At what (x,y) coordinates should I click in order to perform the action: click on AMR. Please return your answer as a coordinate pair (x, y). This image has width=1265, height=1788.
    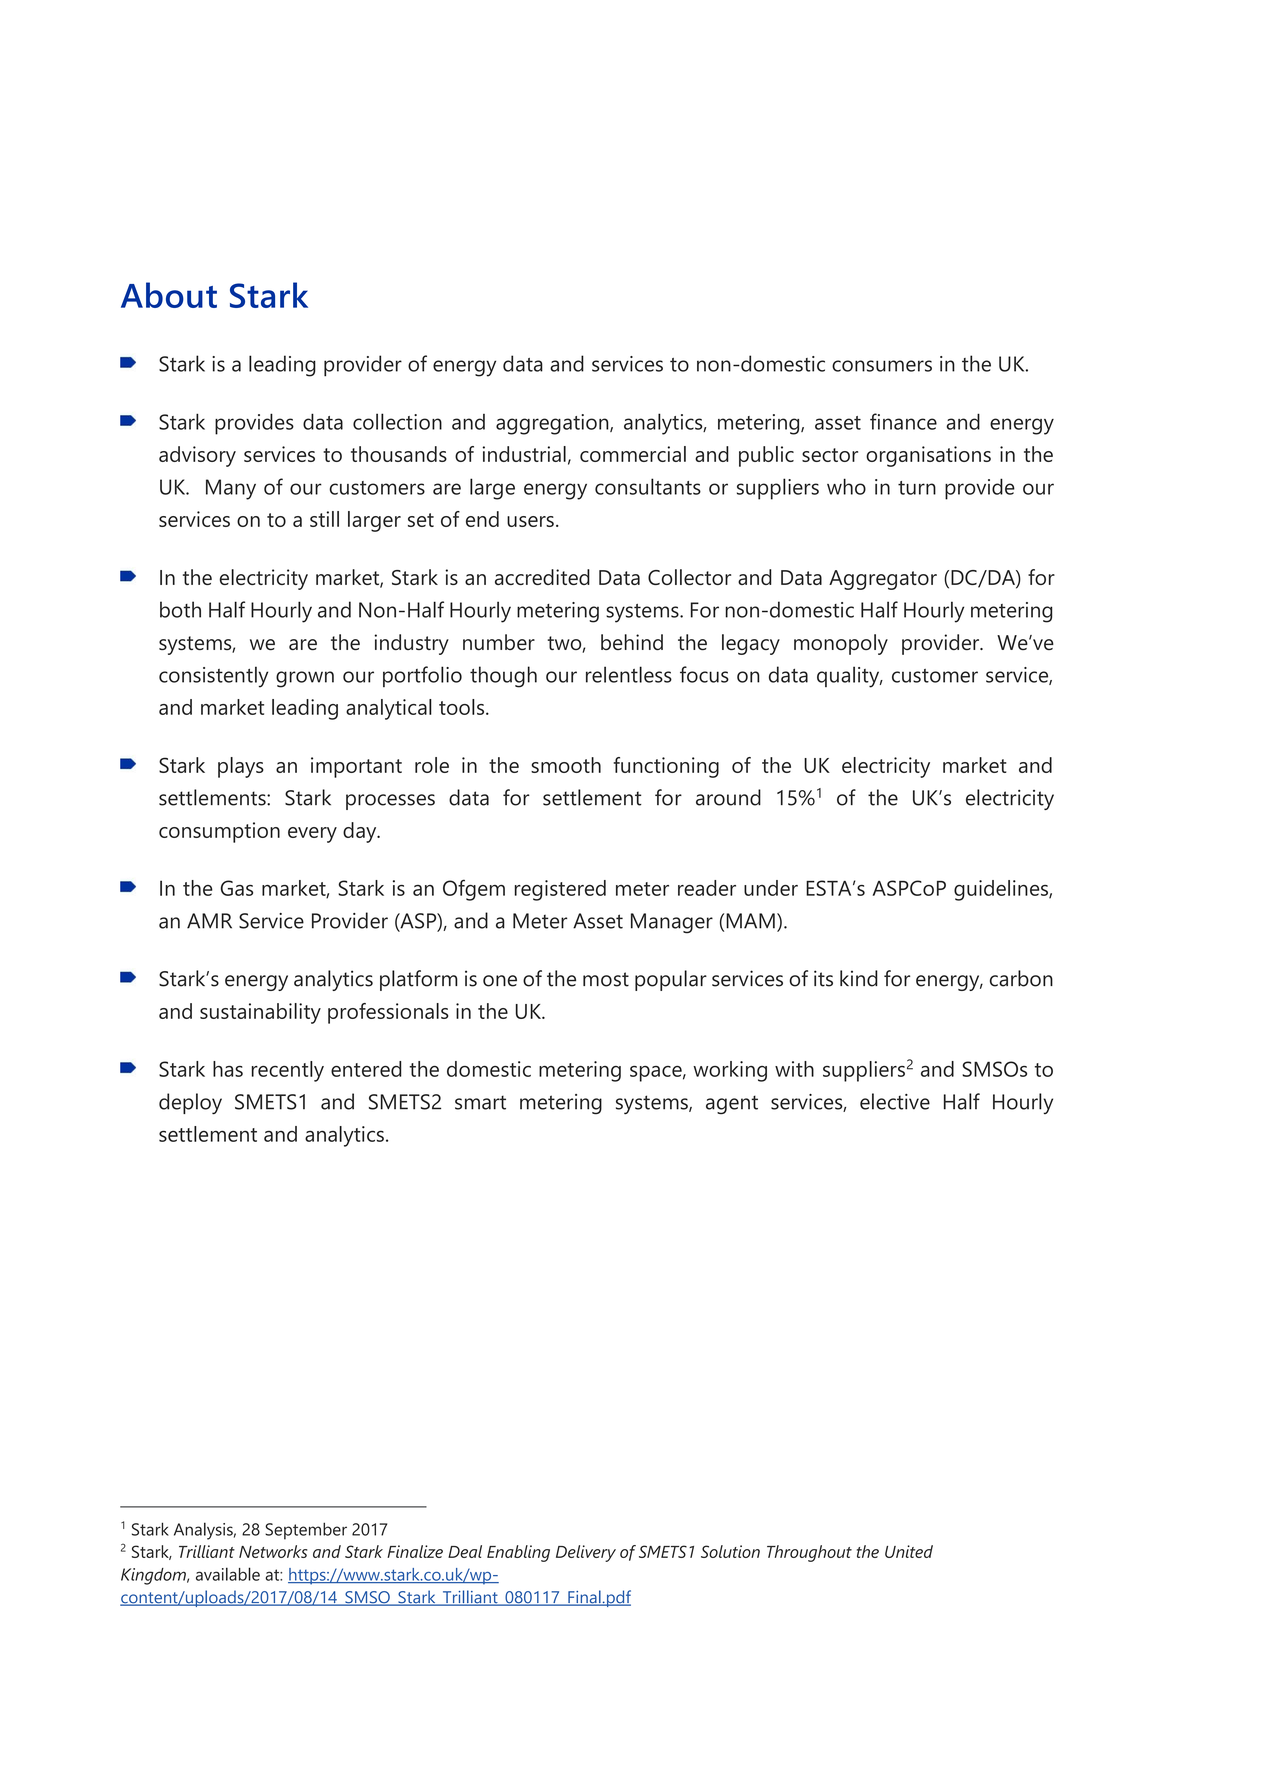
    Looking at the image, I should click on (209, 921).
